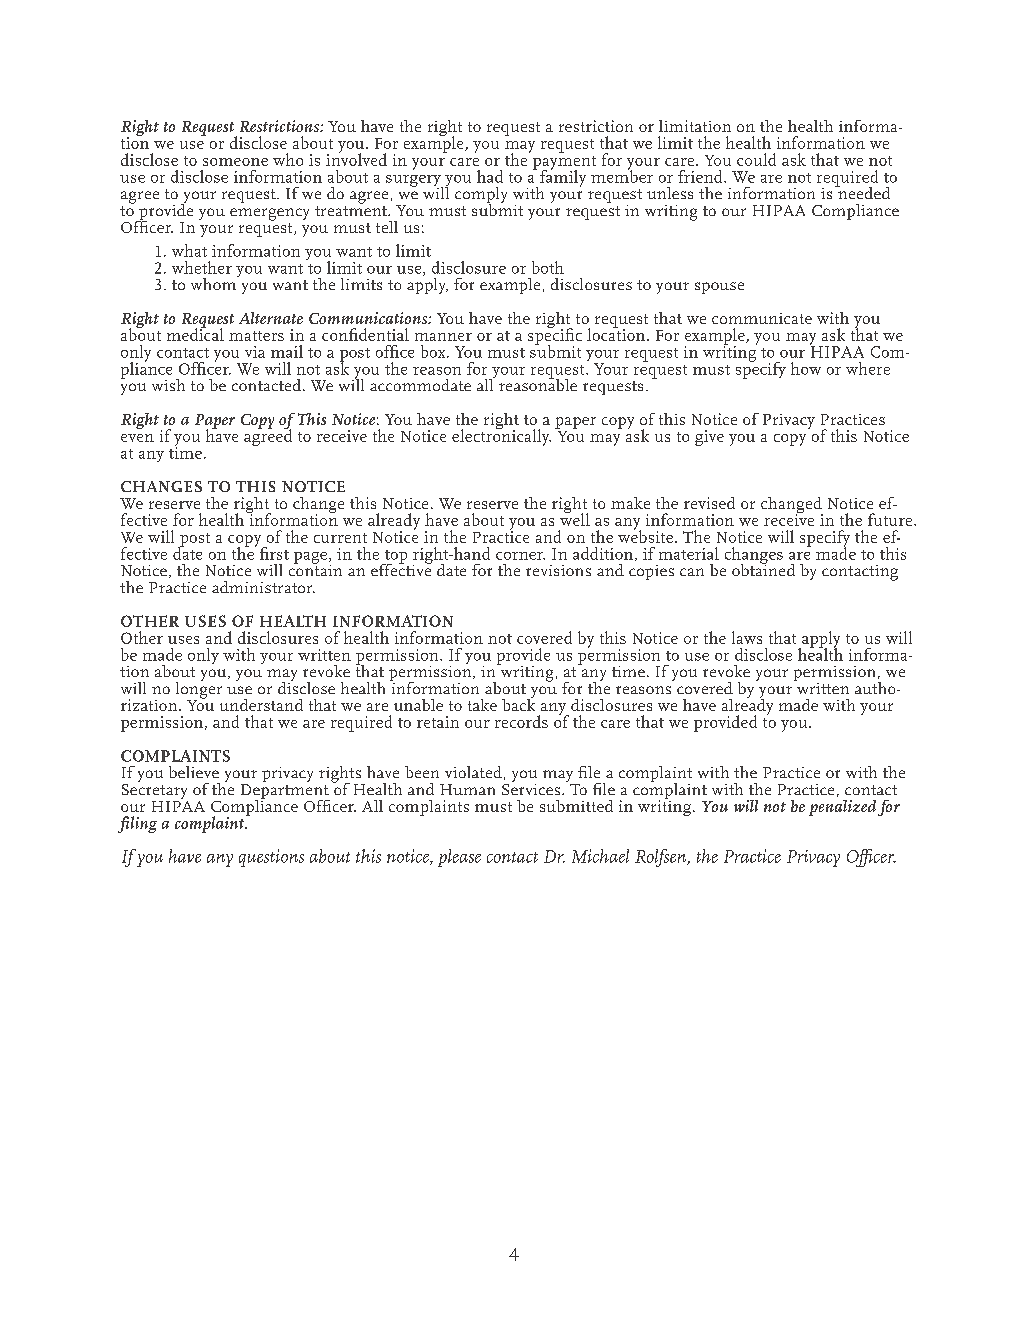  What do you see at coordinates (459, 858) in the screenshot?
I see `please` at bounding box center [459, 858].
